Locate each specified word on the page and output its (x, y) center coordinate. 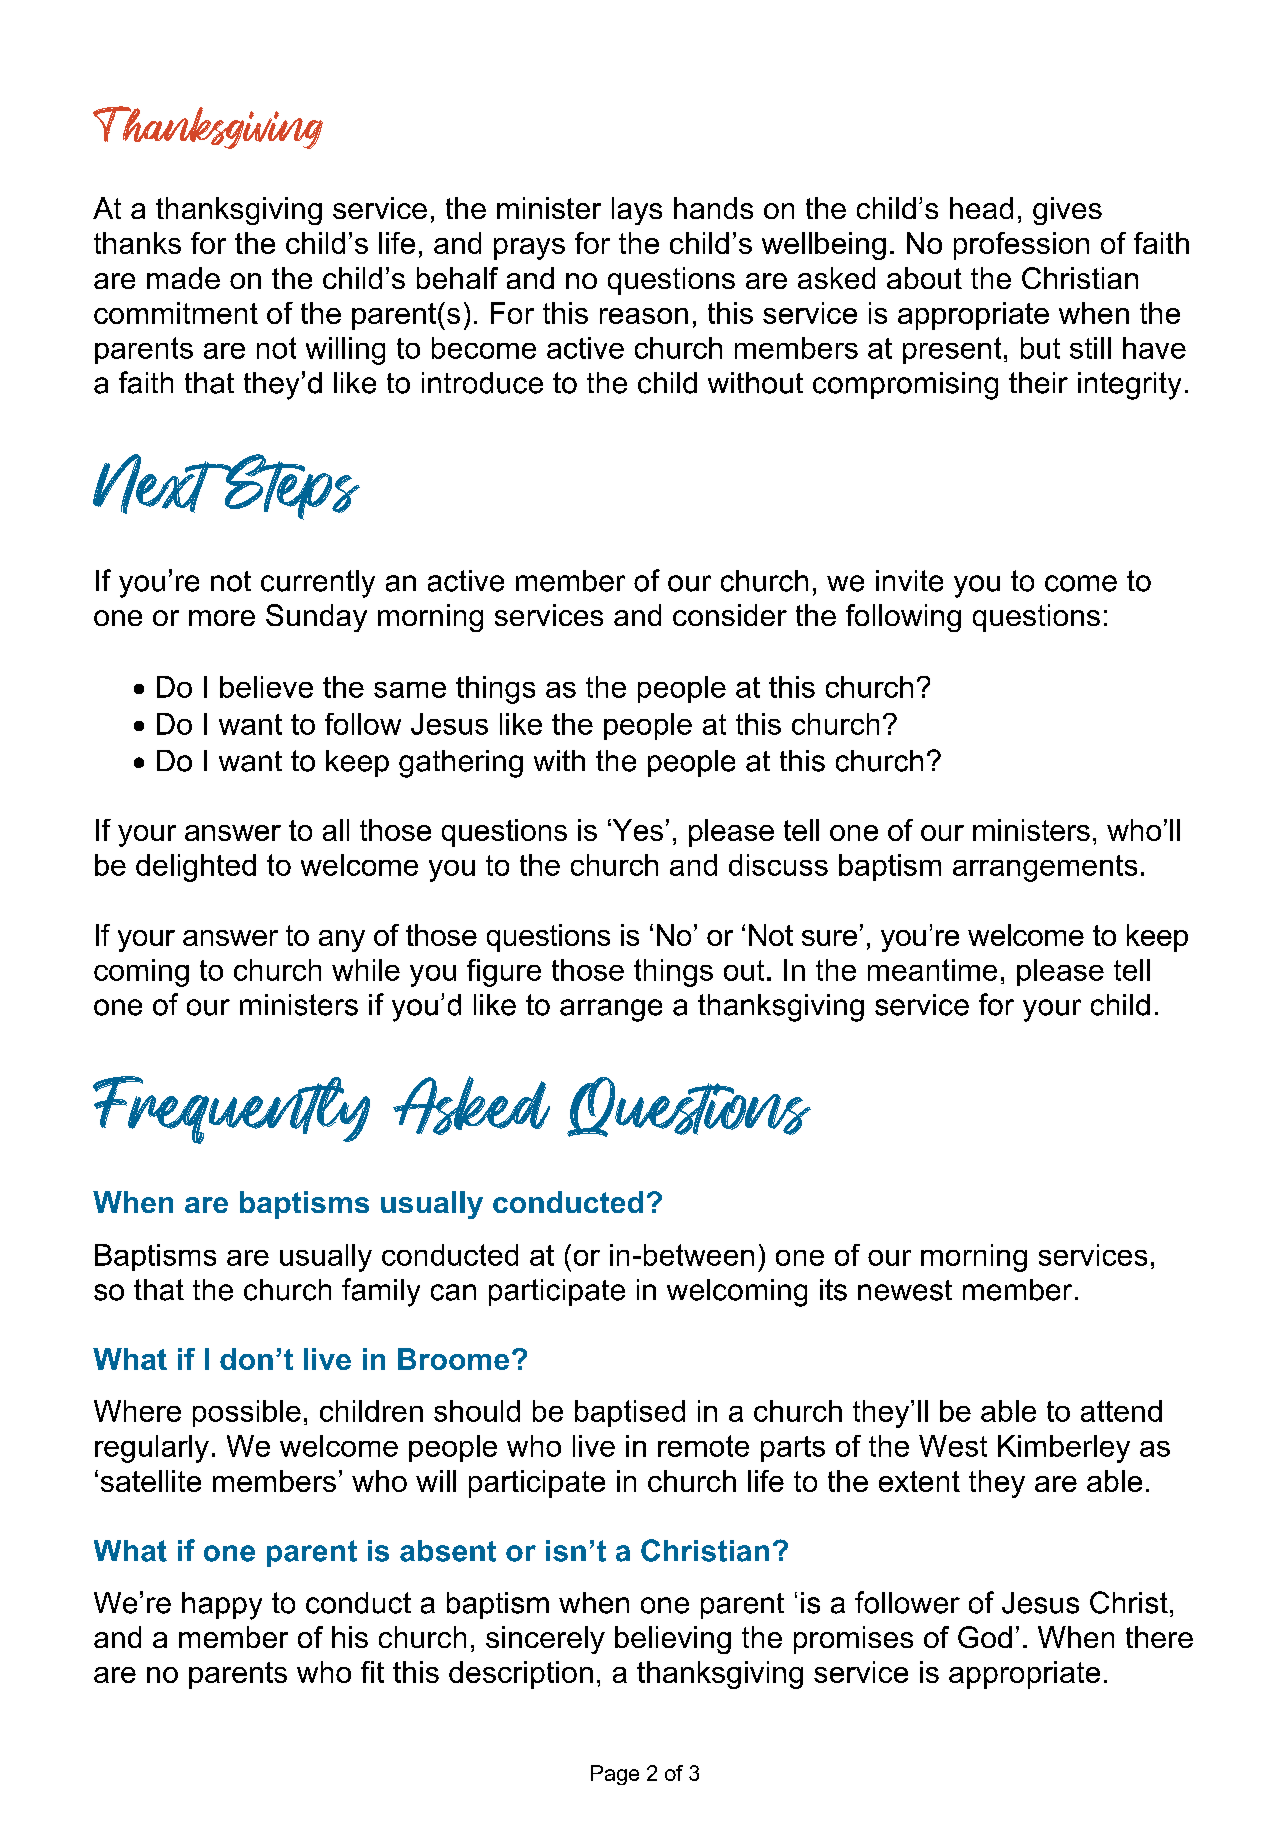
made (183, 278)
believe (266, 687)
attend (1121, 1411)
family (381, 1292)
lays (637, 211)
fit (372, 1672)
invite (909, 581)
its (833, 1290)
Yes (636, 830)
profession (1021, 246)
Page (615, 1775)
